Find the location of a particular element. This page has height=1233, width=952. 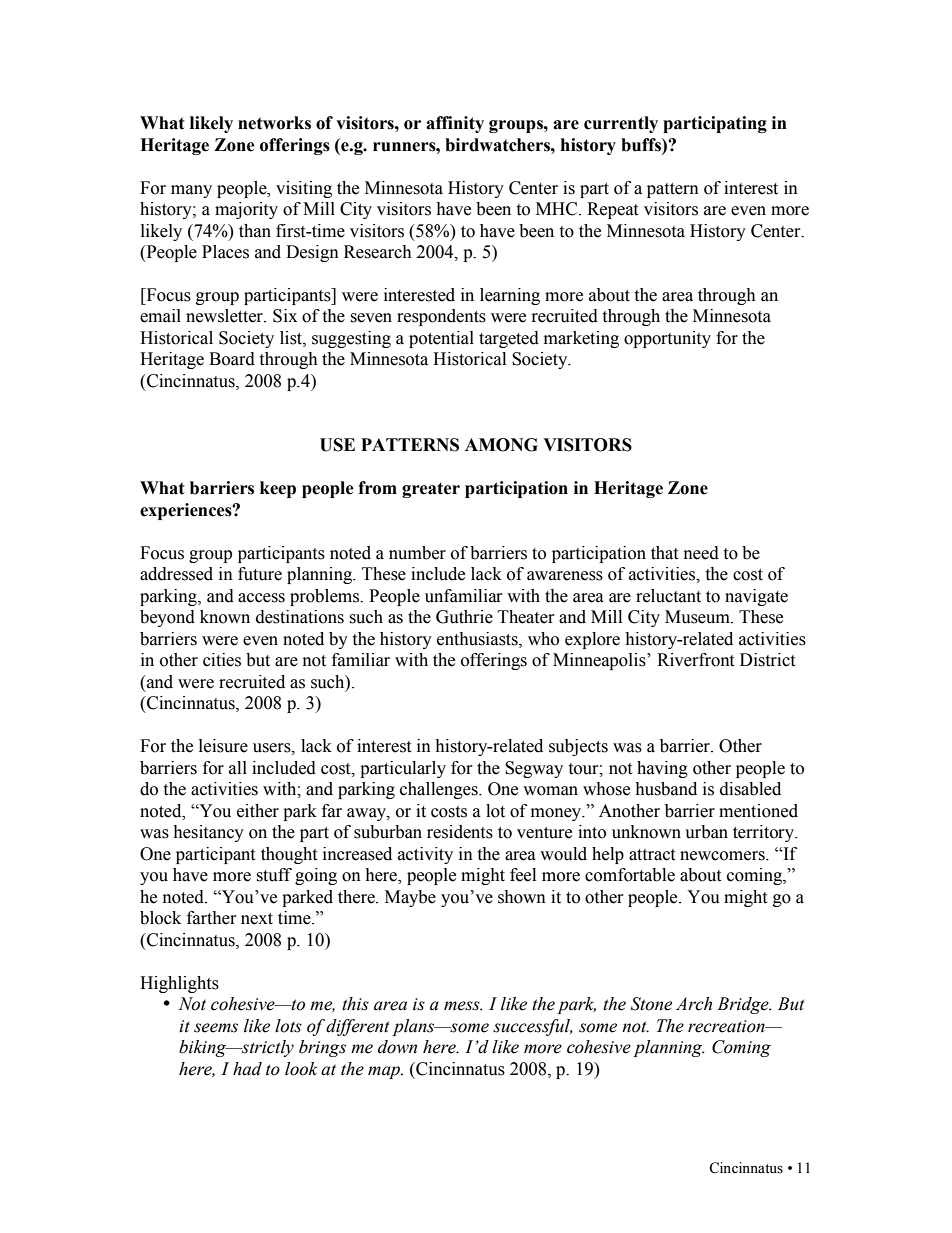

opportunity is located at coordinates (667, 339).
